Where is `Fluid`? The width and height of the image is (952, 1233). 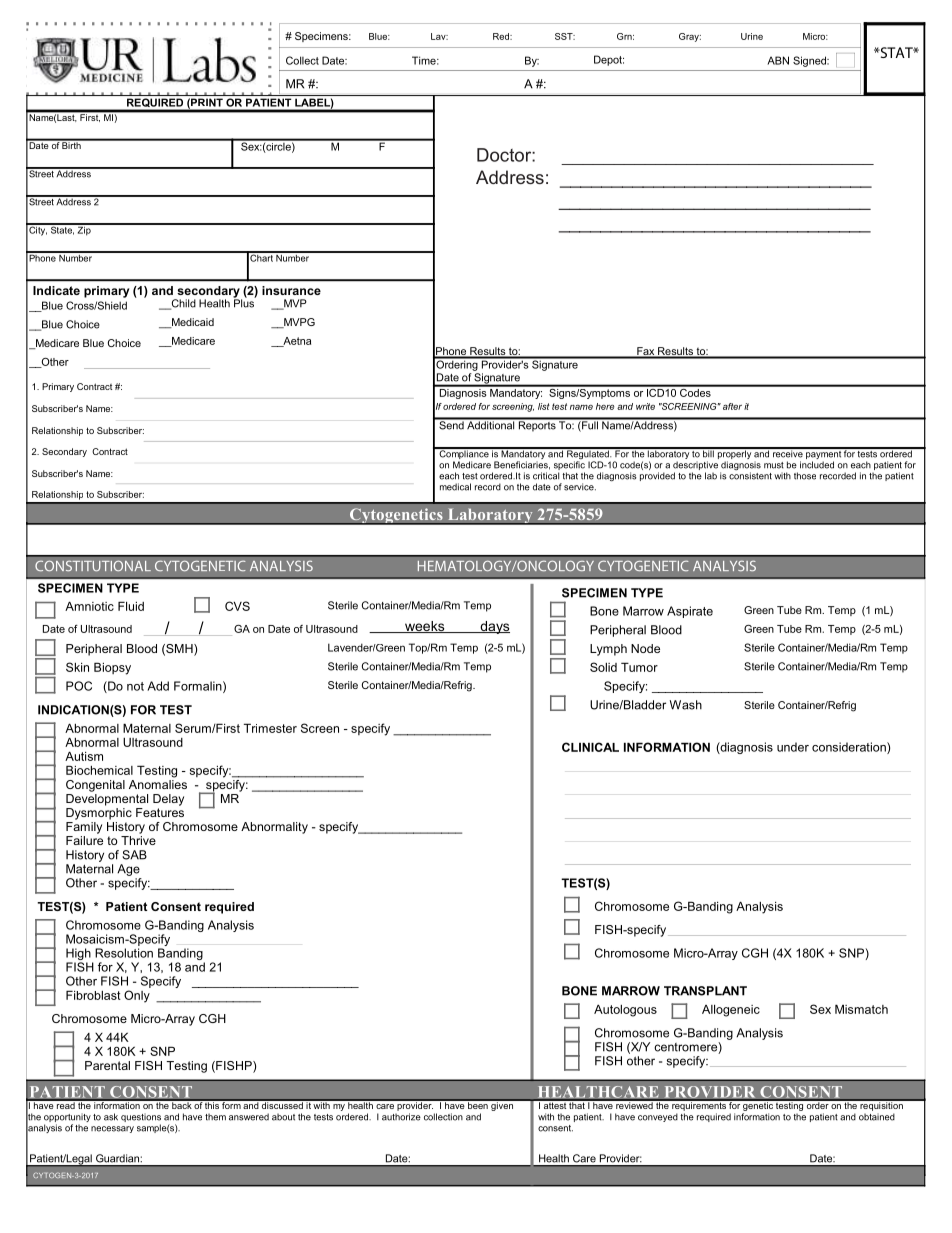 Fluid is located at coordinates (131, 606).
